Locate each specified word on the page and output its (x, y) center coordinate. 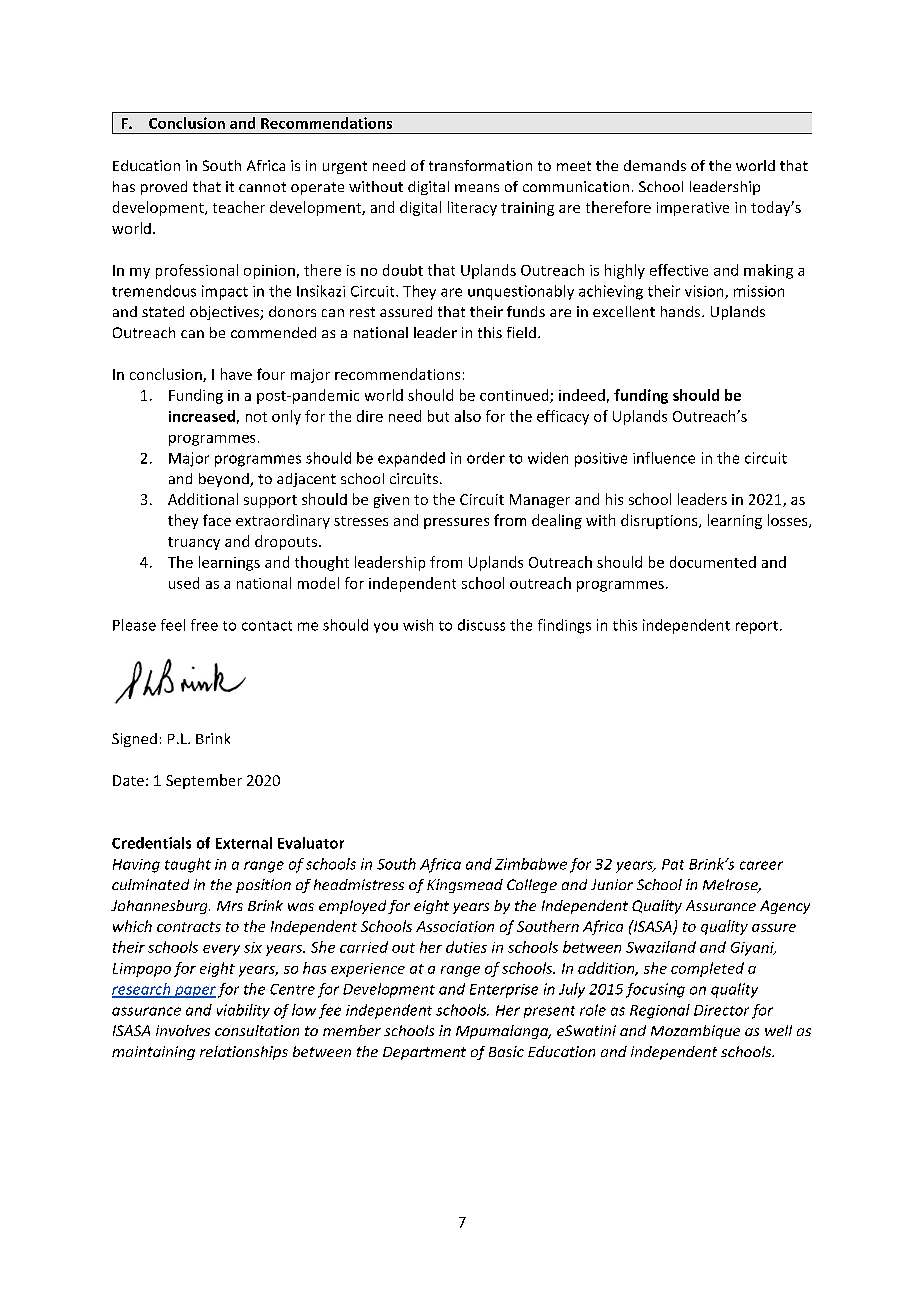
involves (183, 1030)
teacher (239, 207)
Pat (673, 864)
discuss (481, 625)
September (204, 781)
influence (664, 458)
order (486, 458)
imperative (693, 209)
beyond (225, 480)
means (477, 188)
